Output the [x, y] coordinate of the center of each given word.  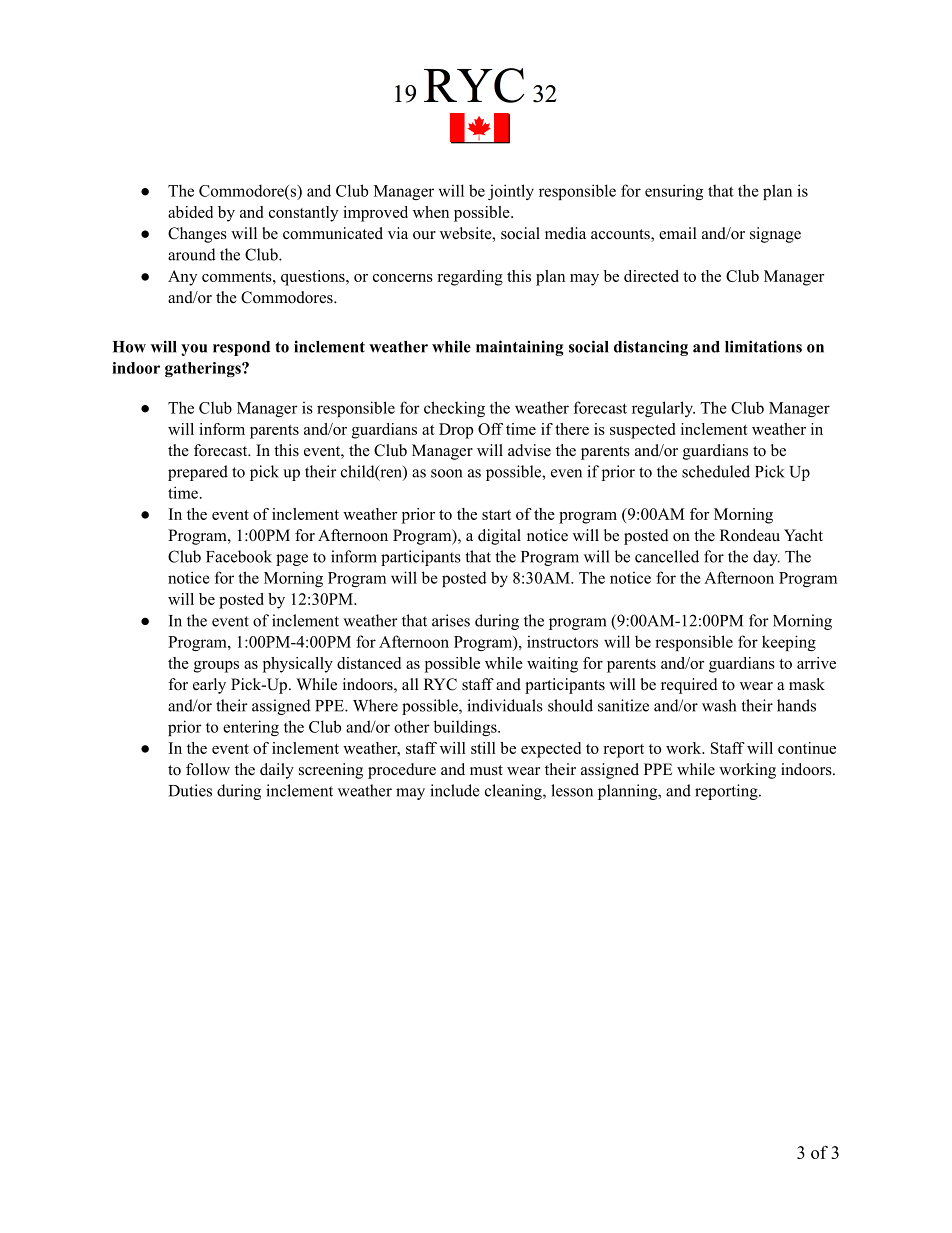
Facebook [239, 556]
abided [190, 212]
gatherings [204, 369]
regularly [663, 409]
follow [208, 769]
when [431, 212]
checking [454, 409]
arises [451, 620]
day [766, 558]
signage [775, 235]
